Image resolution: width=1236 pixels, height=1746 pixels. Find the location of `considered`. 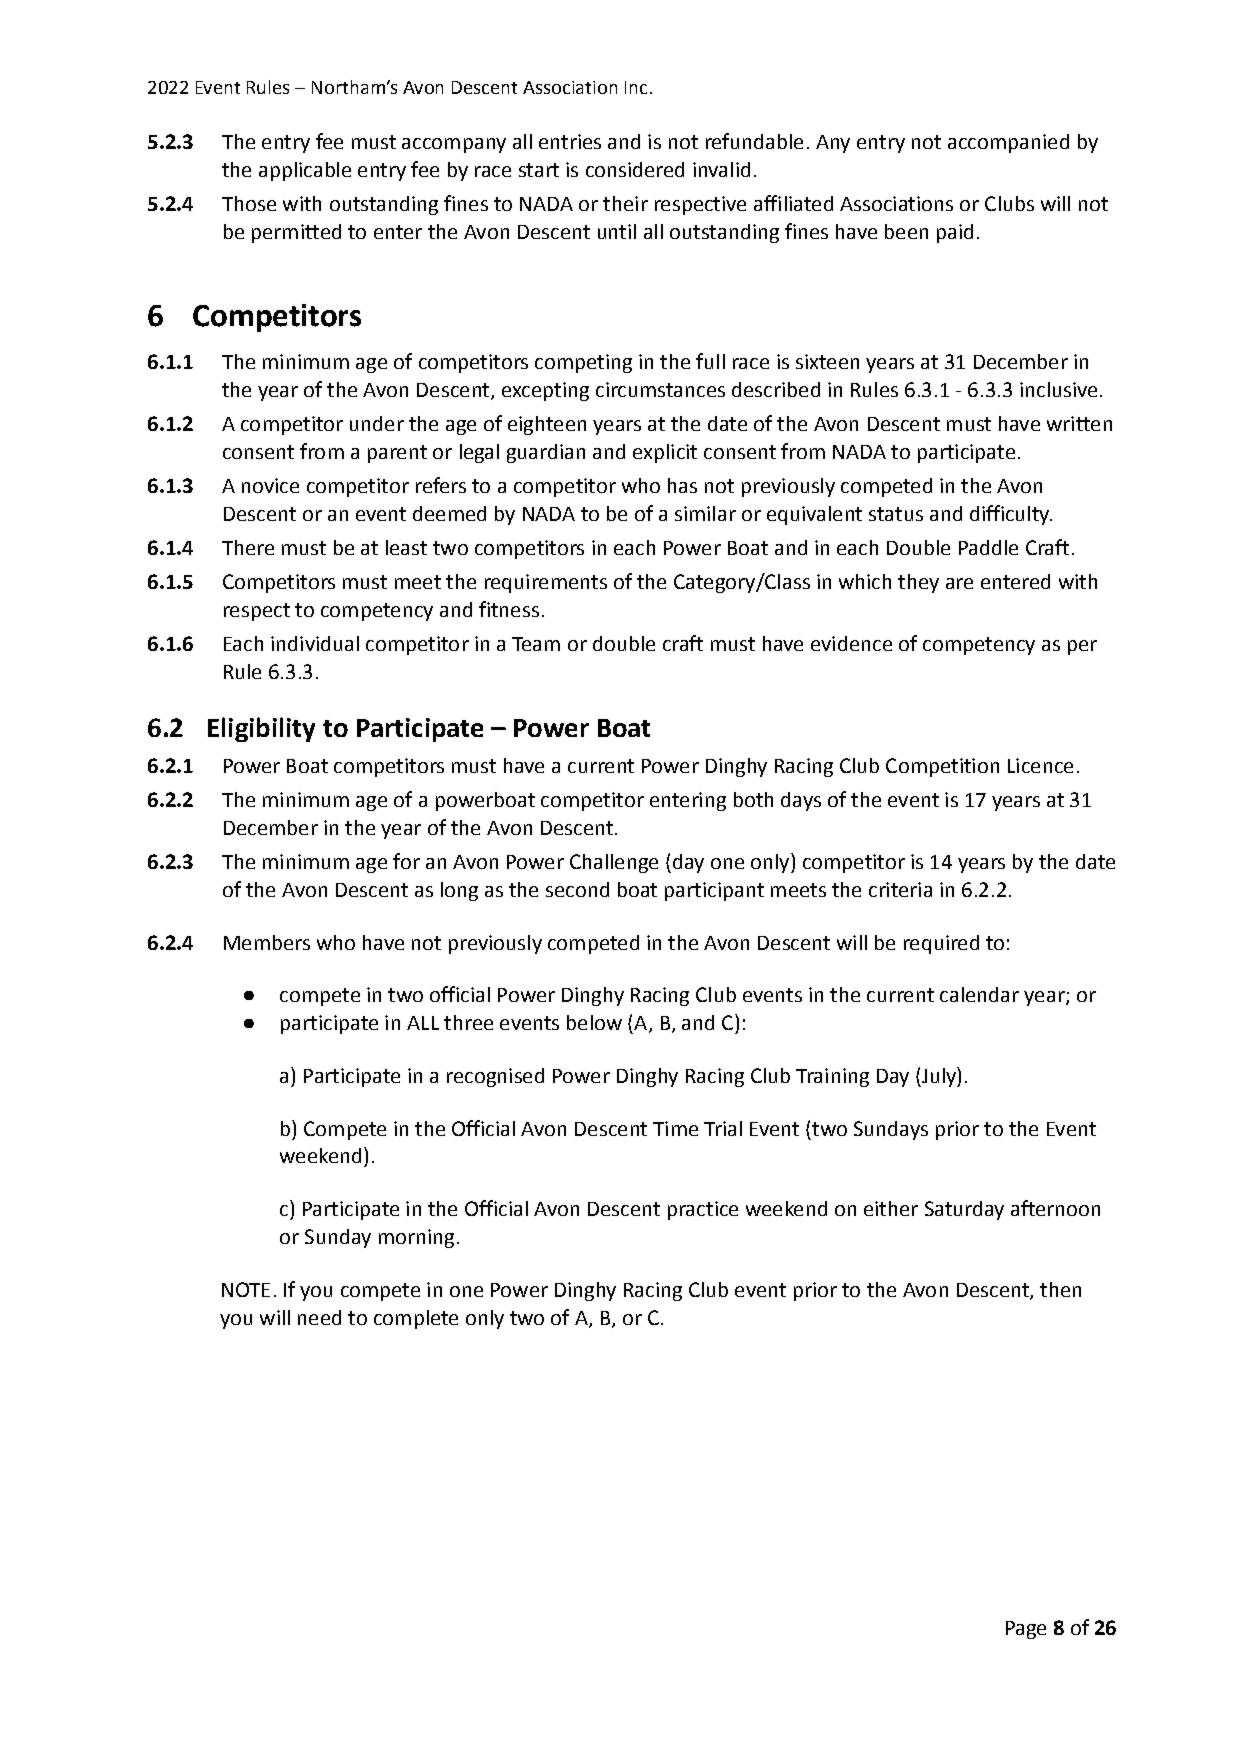

considered is located at coordinates (635, 169).
